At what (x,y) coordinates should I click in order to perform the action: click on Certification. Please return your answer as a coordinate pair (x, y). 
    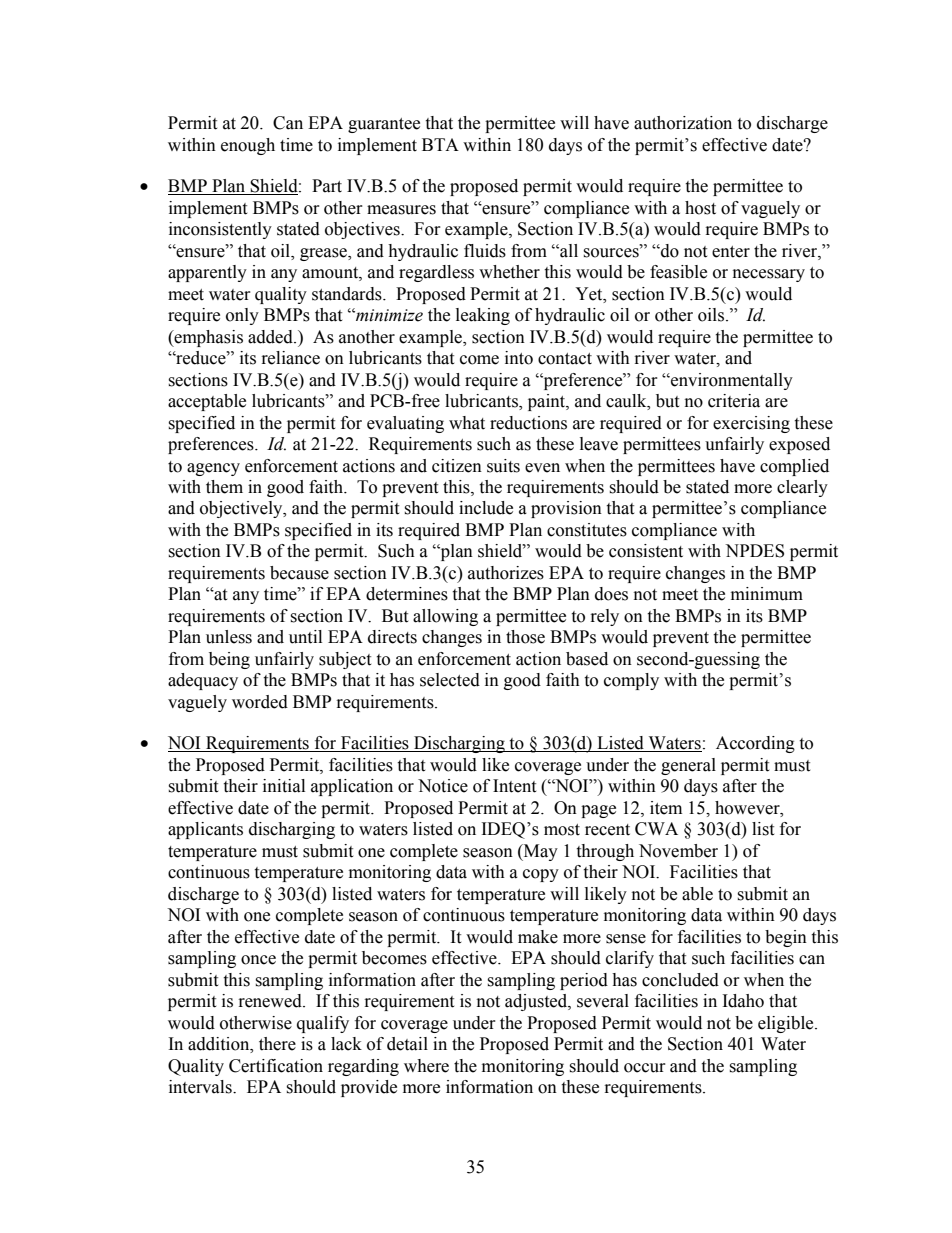
    Looking at the image, I should click on (276, 1066).
